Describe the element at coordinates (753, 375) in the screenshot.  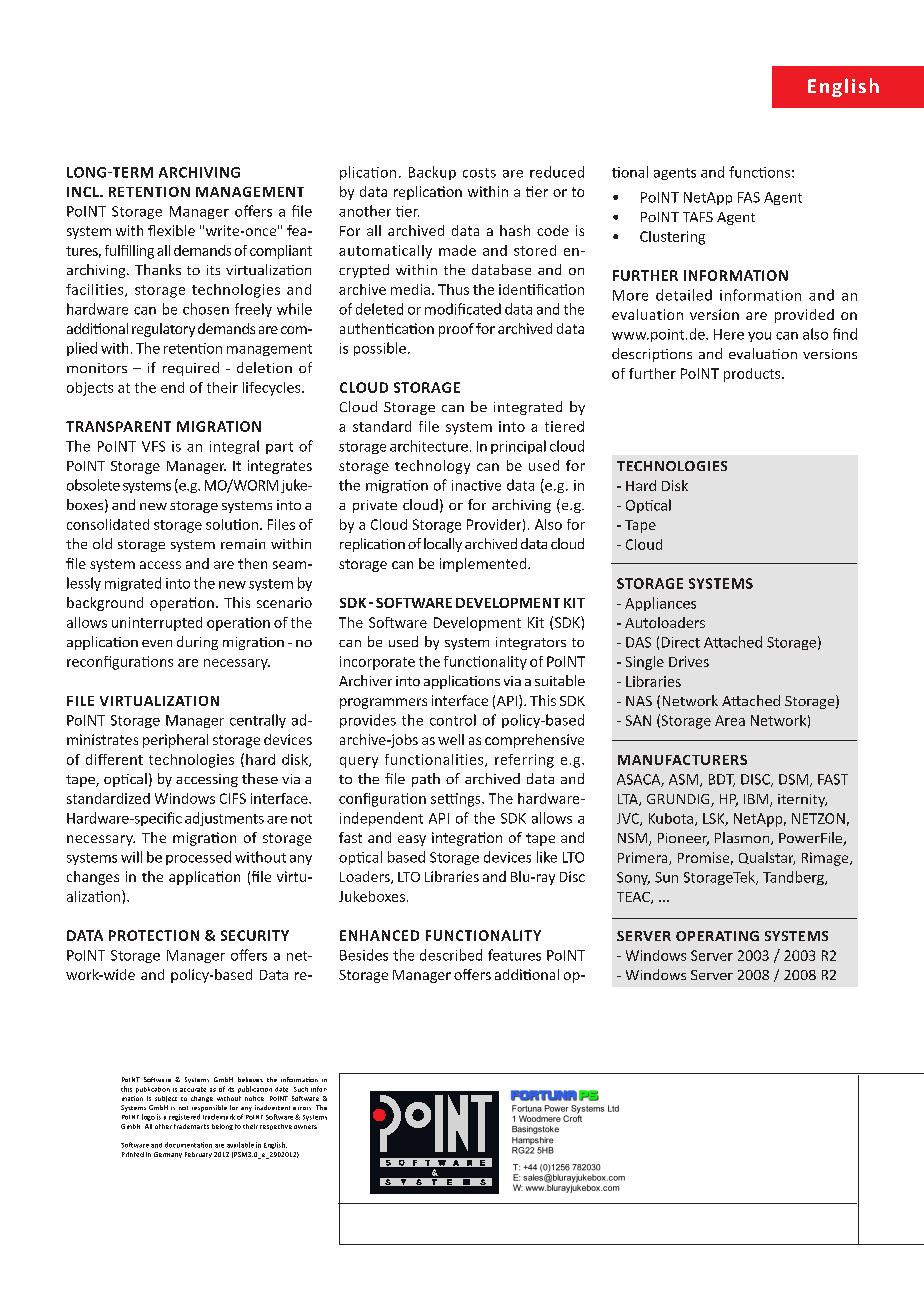
I see `products` at that location.
